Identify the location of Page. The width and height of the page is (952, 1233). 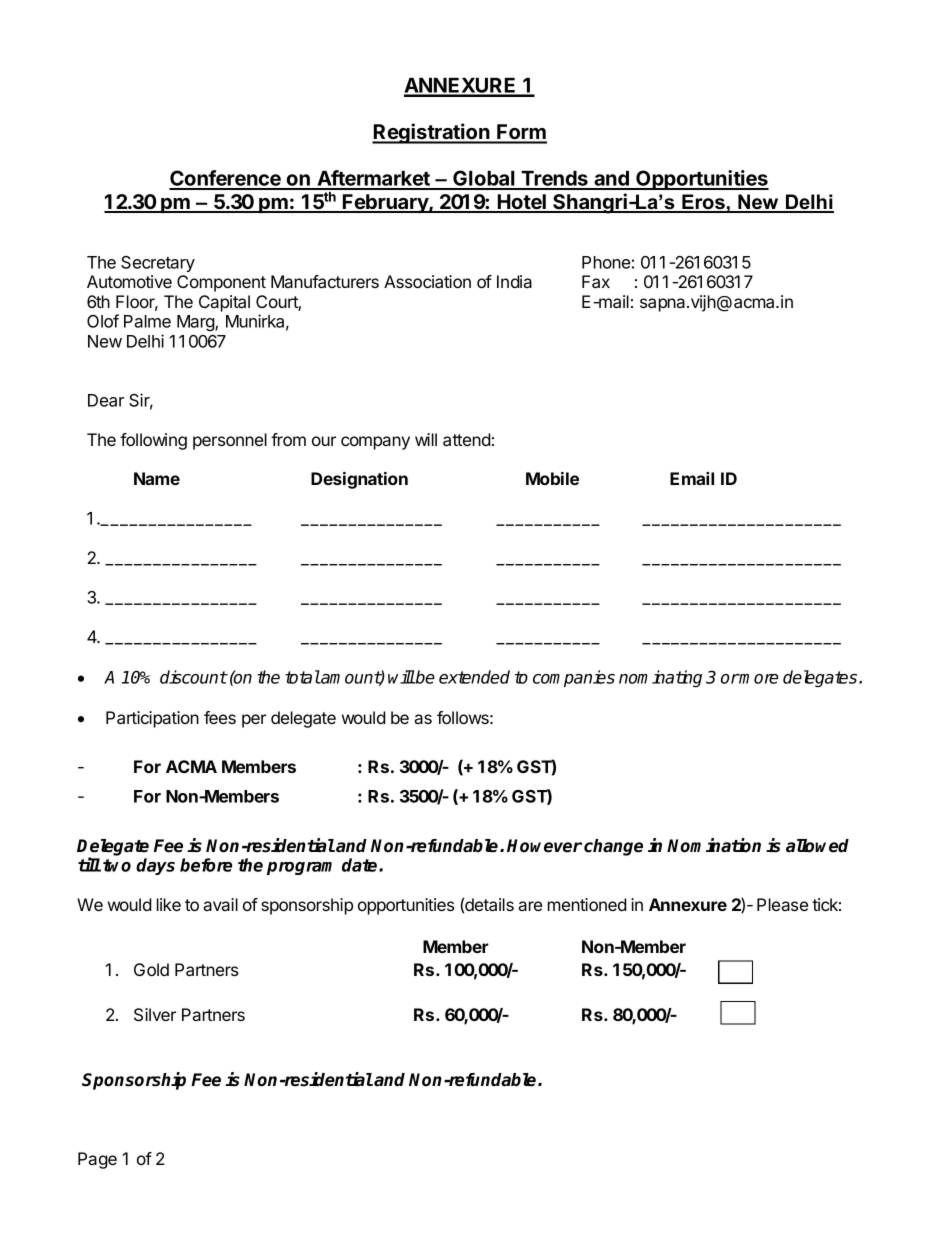
(97, 1160).
